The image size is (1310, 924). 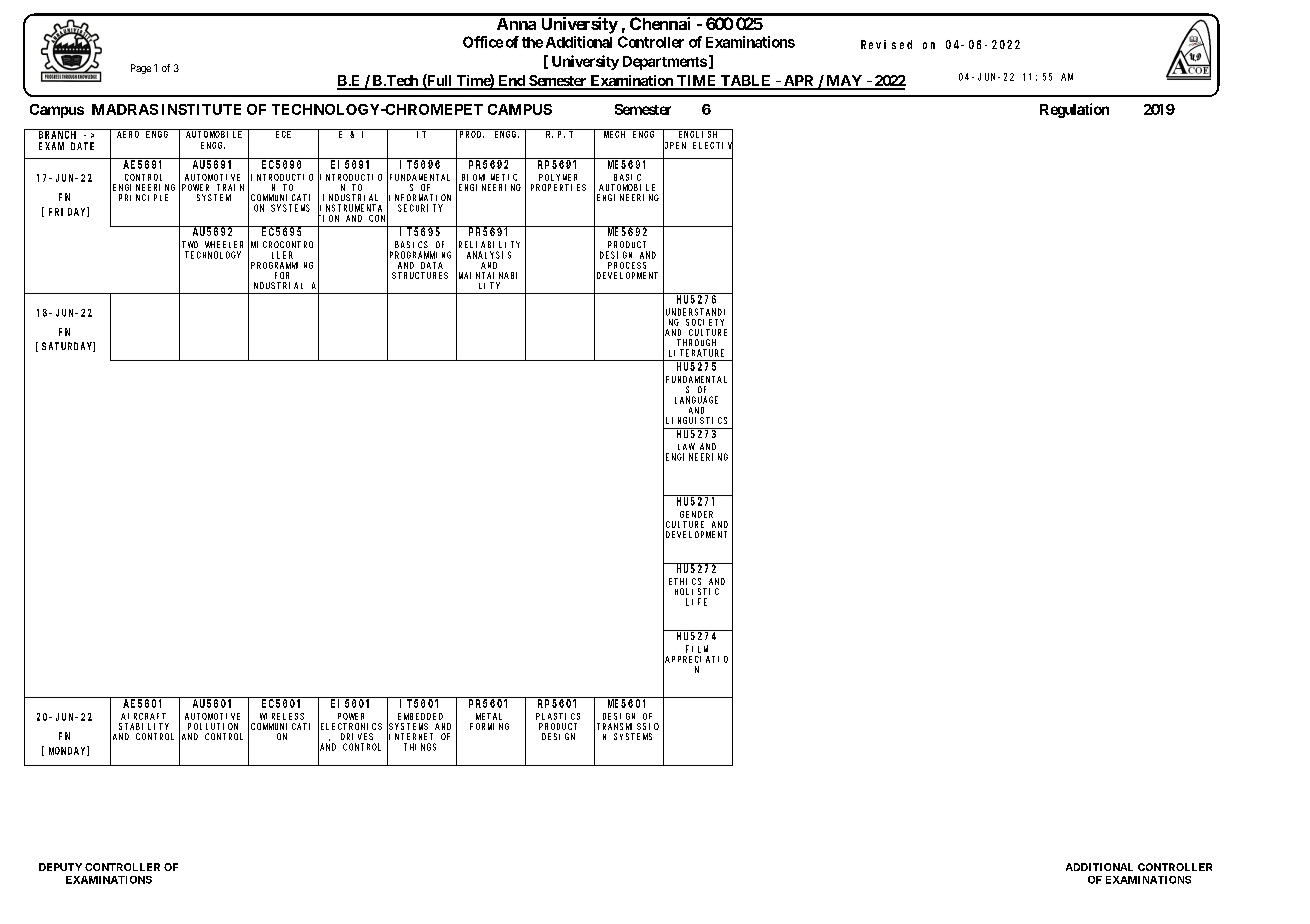 I want to click on ETHICS, so click(x=685, y=581).
